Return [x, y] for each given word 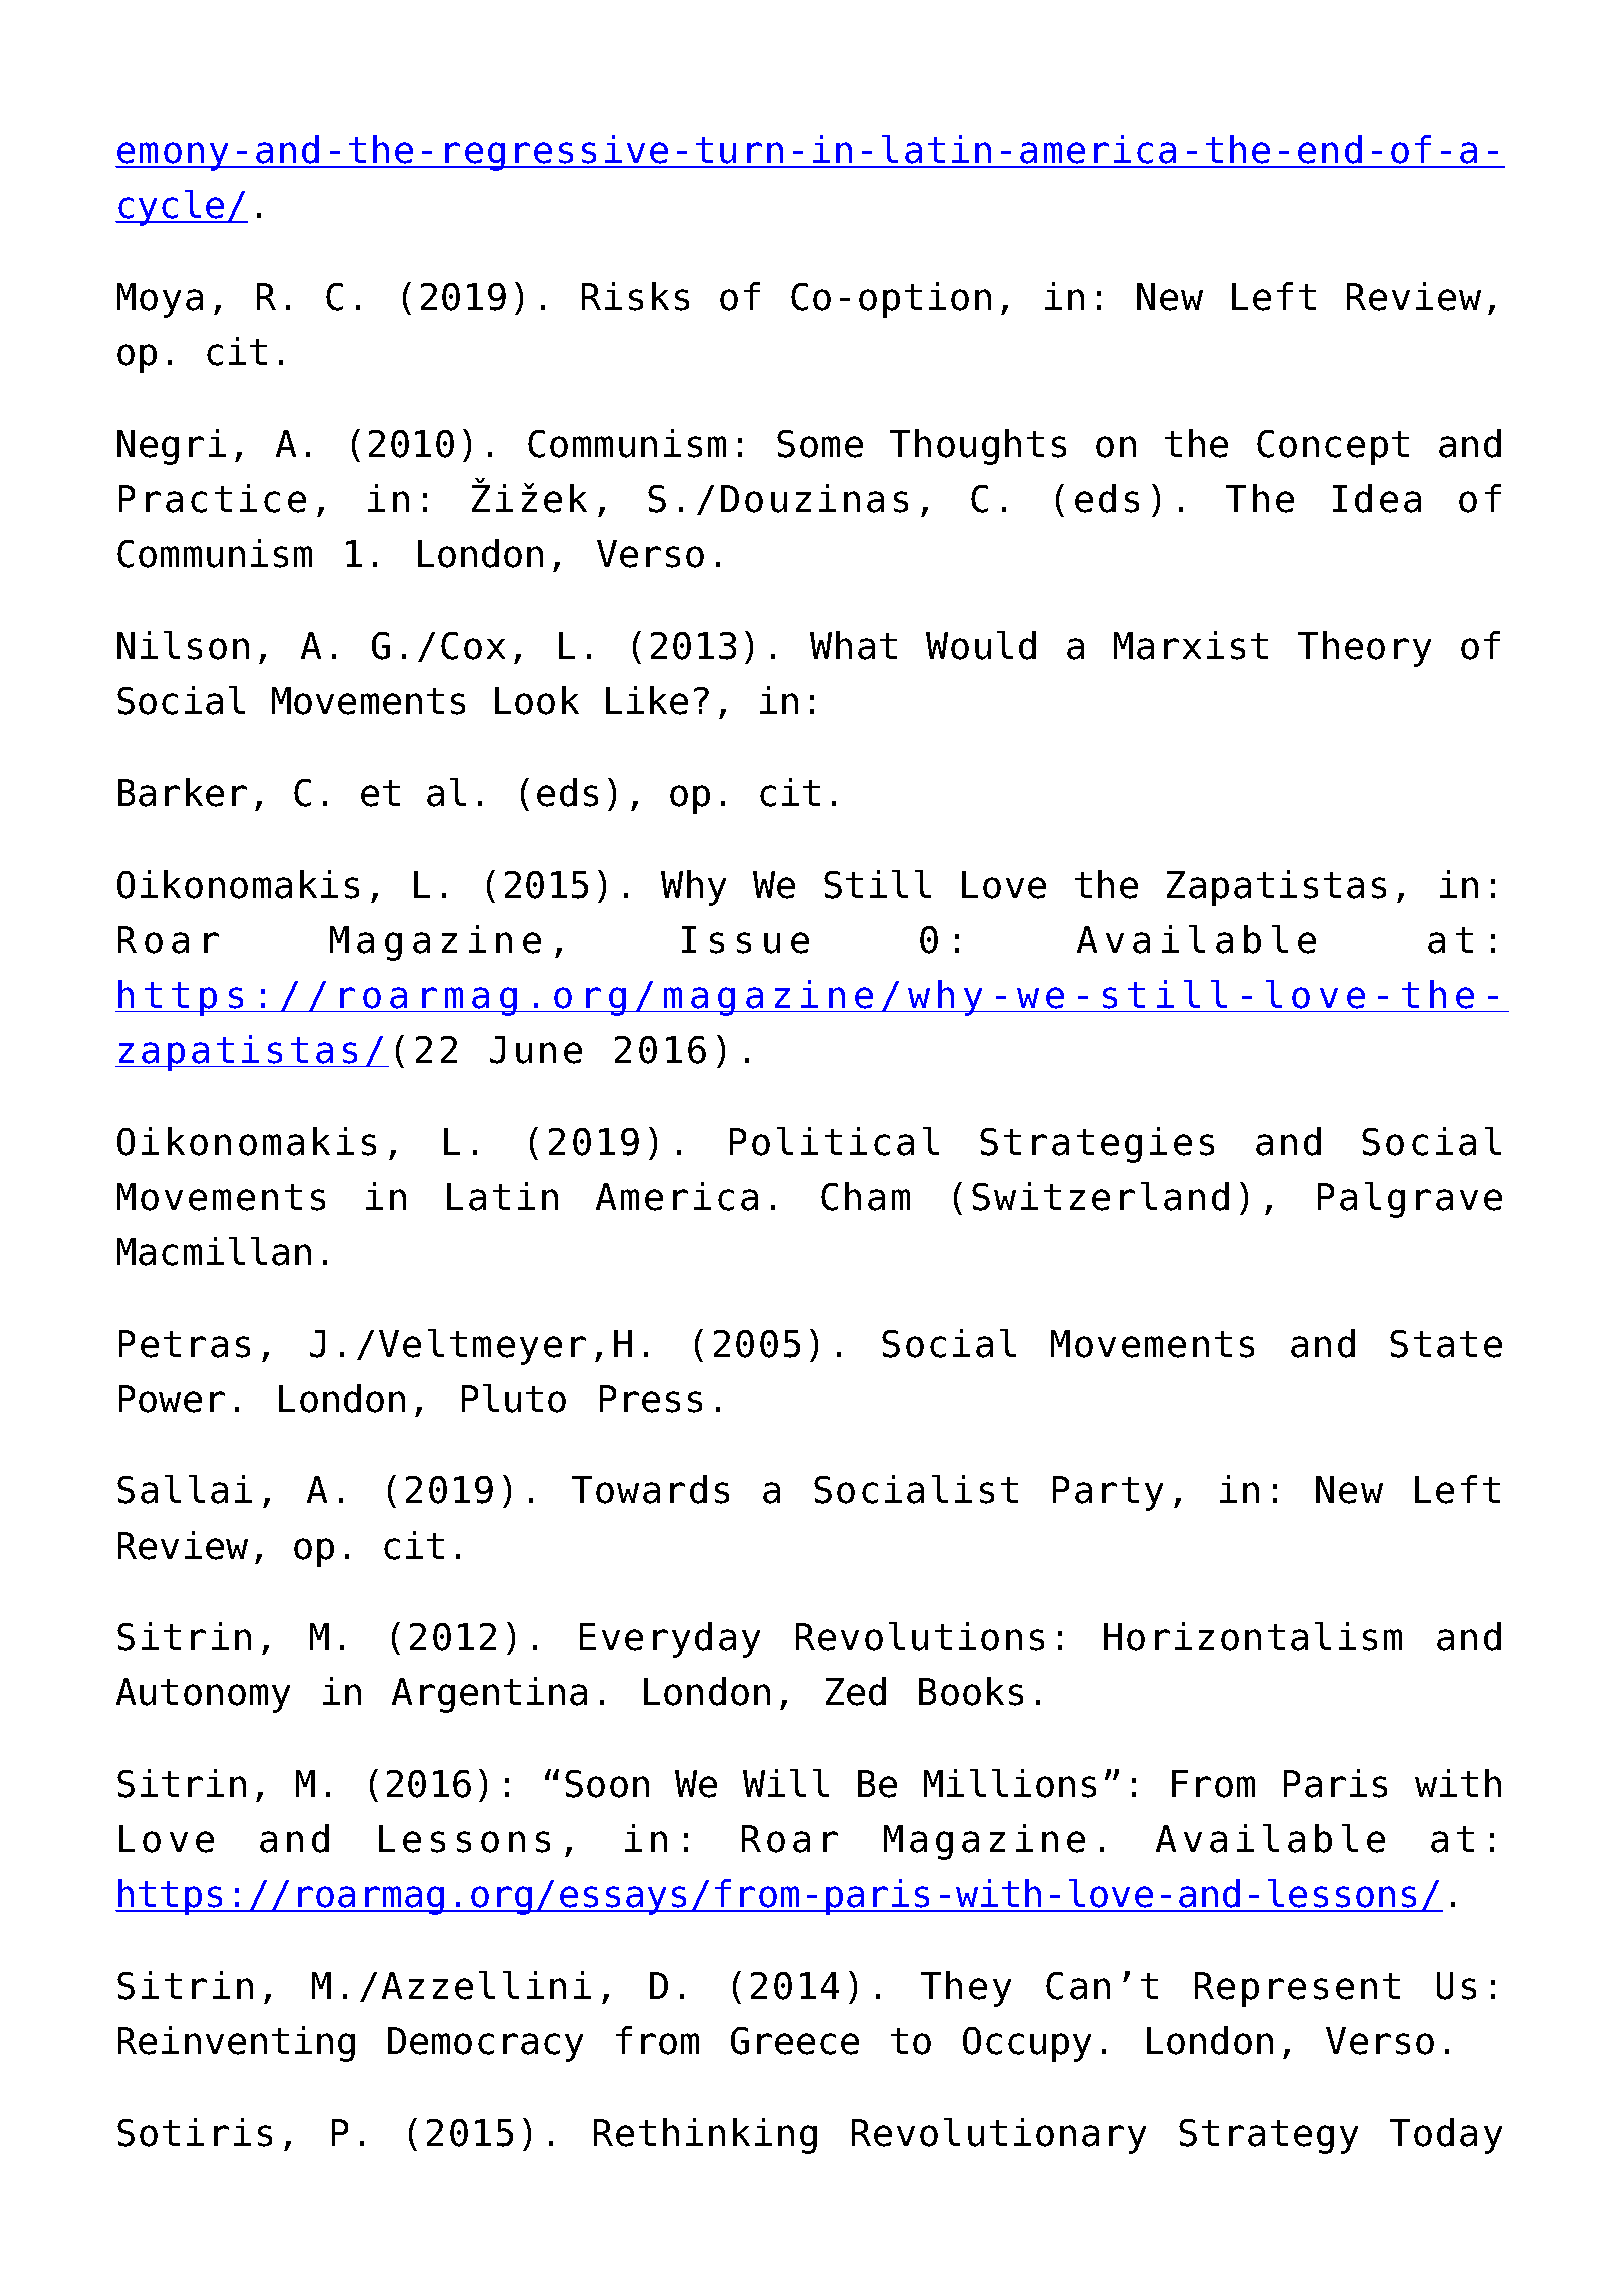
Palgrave [1410, 1200]
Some [820, 444]
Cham [865, 1196]
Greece [795, 2041]
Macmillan [214, 1251]
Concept [1333, 447]
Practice [212, 498]
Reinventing [236, 2044]
